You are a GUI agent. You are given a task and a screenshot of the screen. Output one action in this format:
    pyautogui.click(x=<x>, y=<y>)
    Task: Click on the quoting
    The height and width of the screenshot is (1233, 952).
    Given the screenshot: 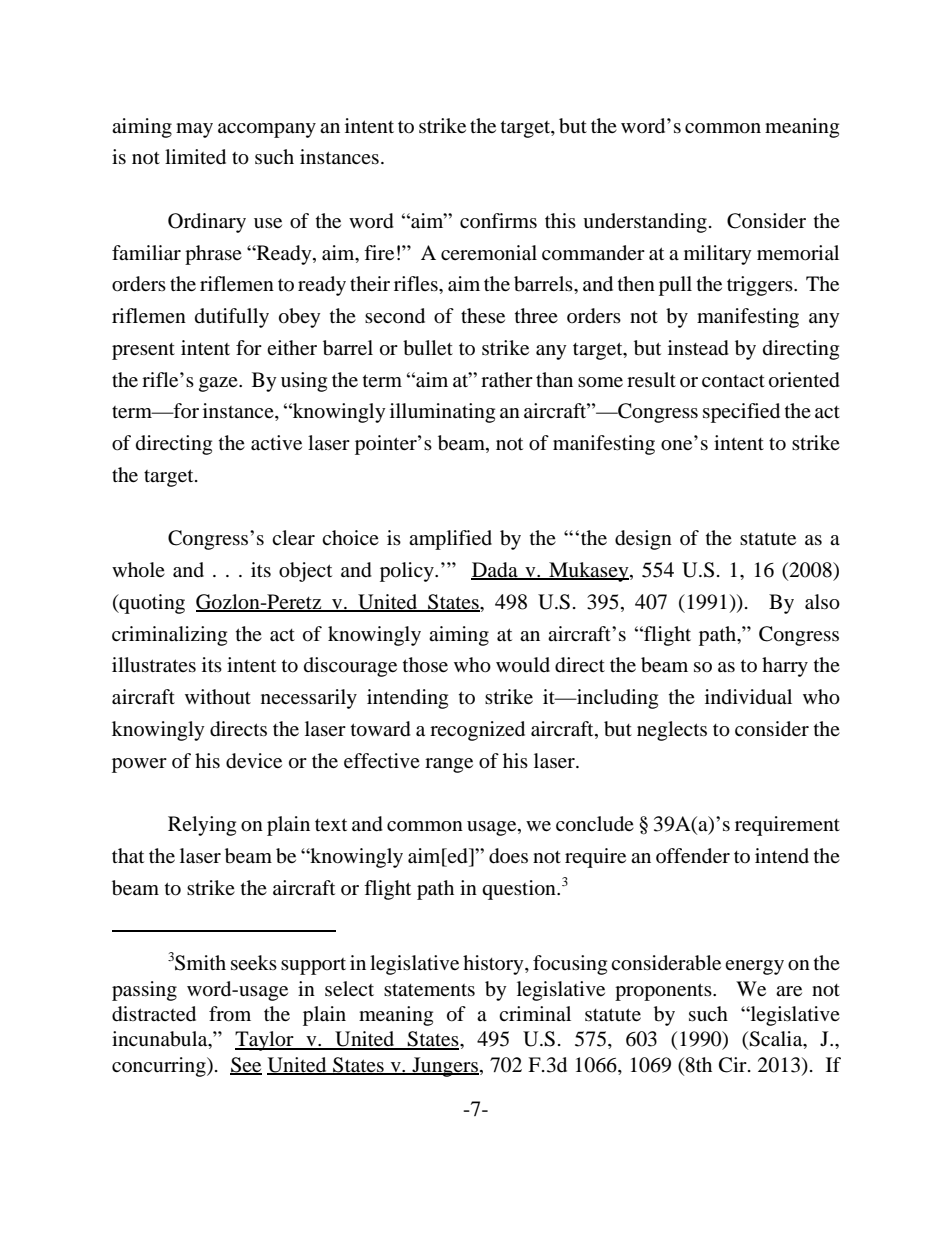 What is the action you would take?
    pyautogui.click(x=151, y=604)
